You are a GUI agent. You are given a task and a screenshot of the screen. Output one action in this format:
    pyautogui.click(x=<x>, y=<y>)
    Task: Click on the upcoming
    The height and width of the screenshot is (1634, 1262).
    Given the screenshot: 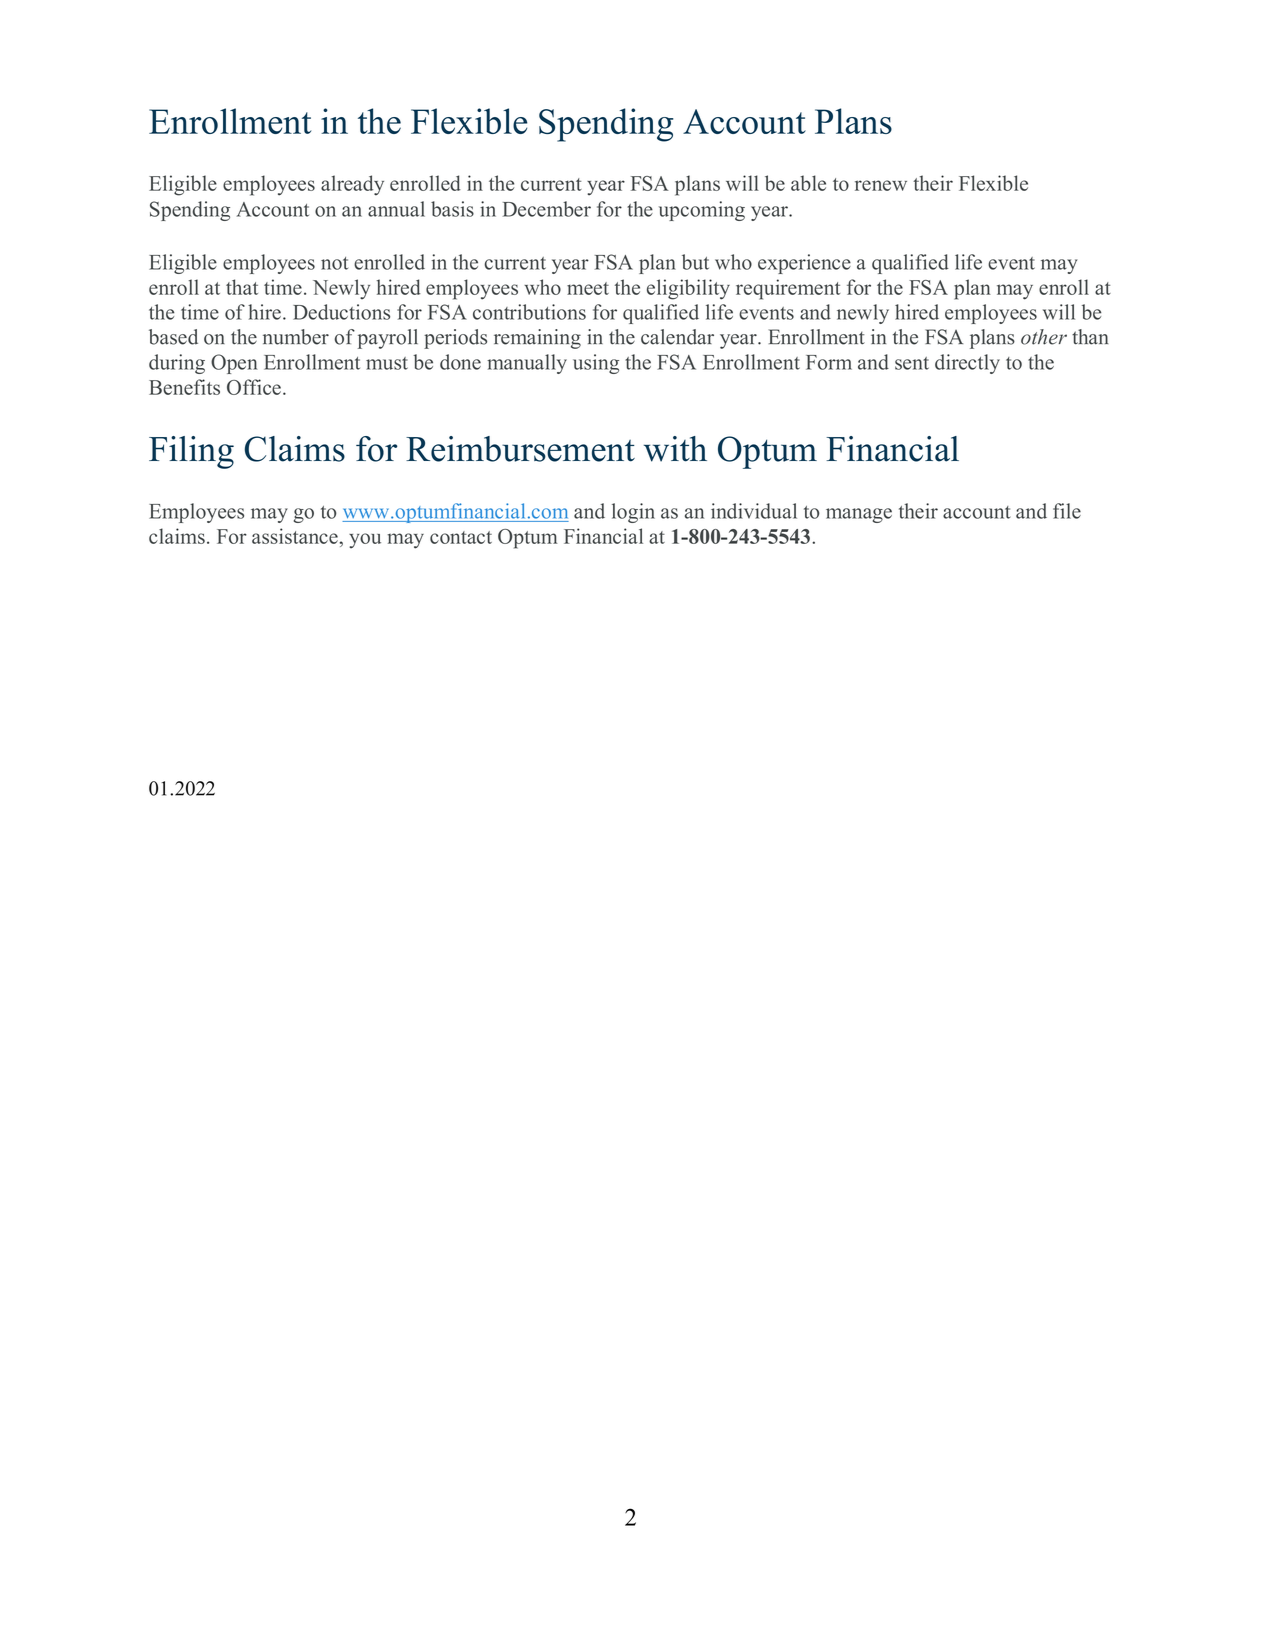 What is the action you would take?
    pyautogui.click(x=702, y=211)
